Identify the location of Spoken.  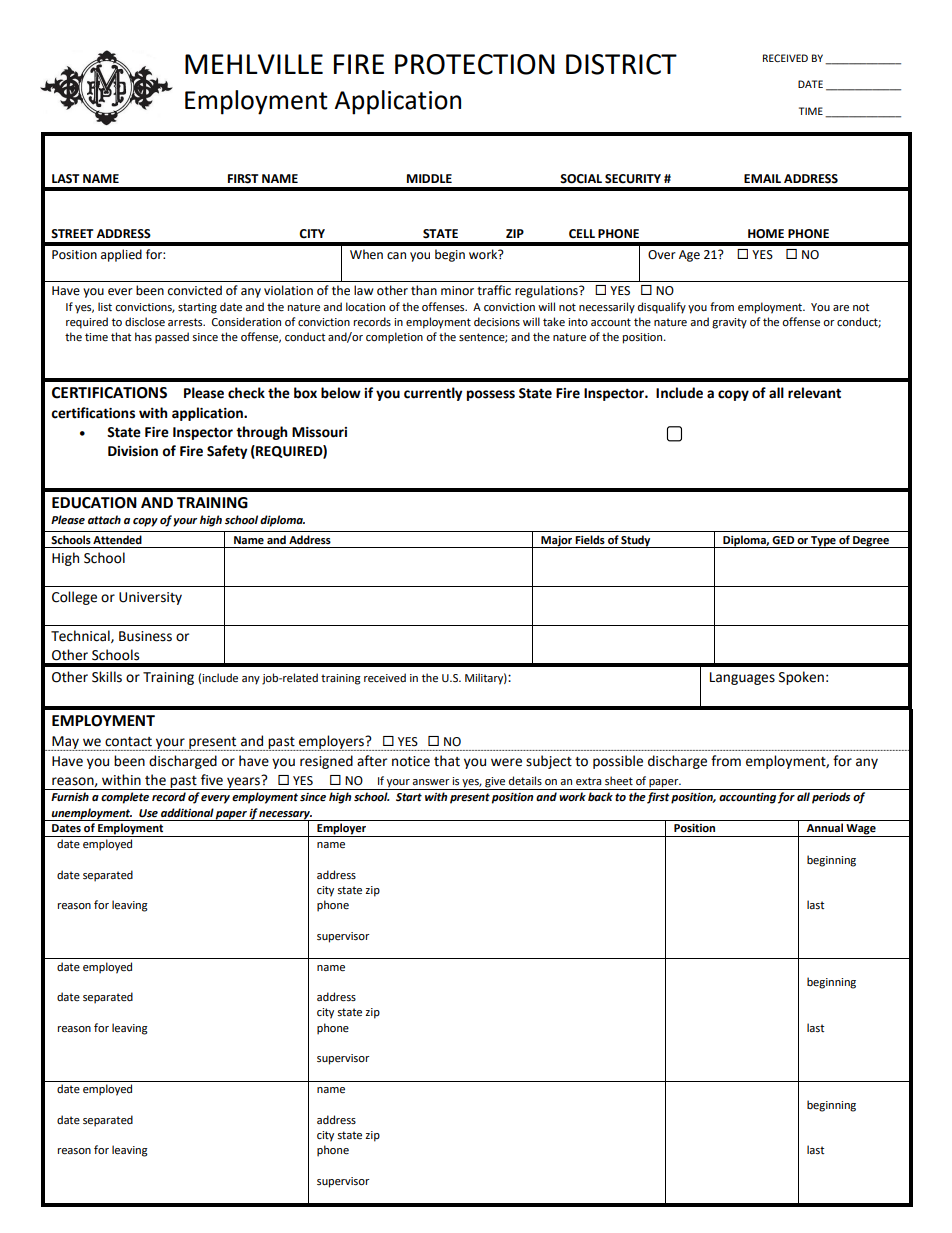
(801, 678).
